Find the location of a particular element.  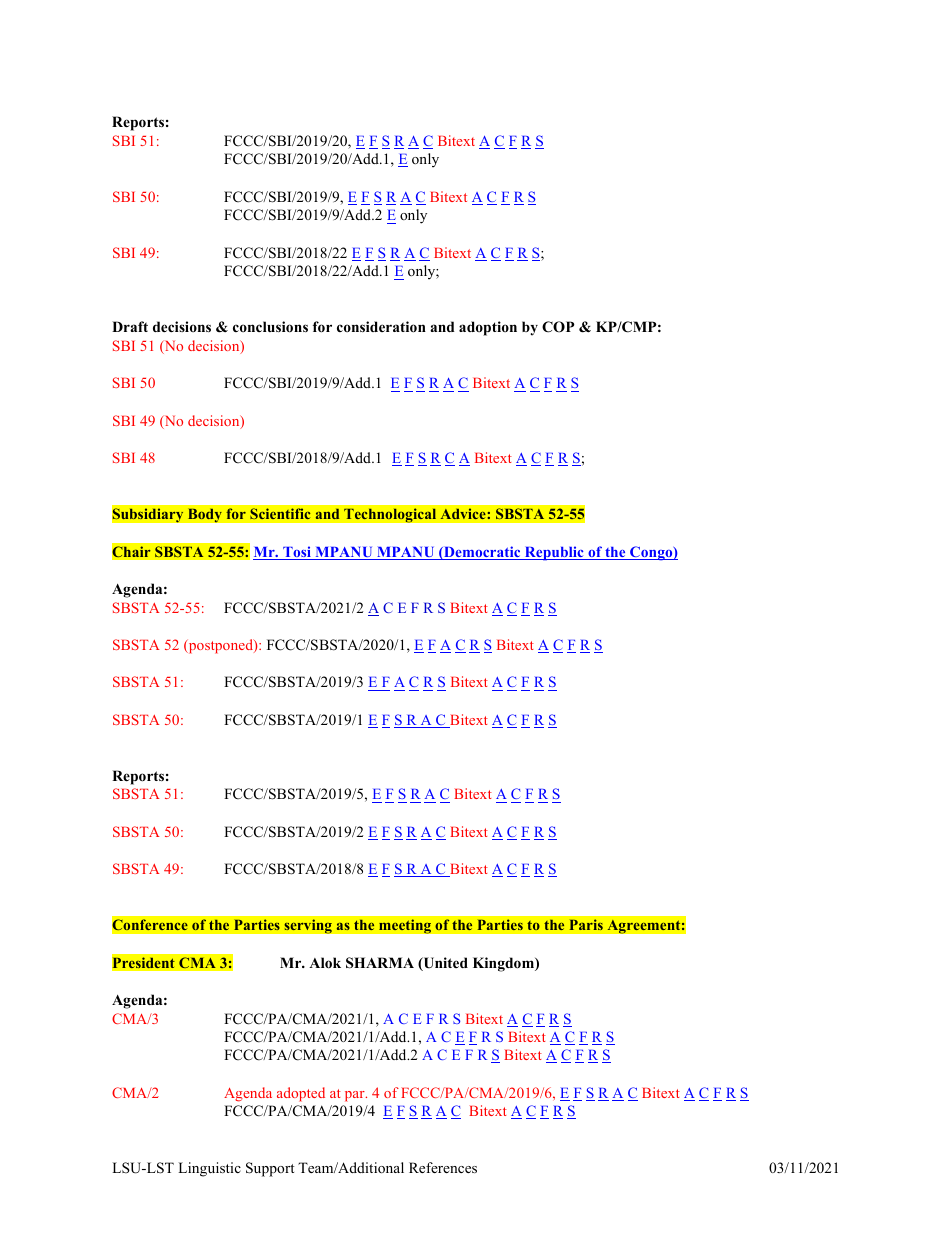

Linguistic is located at coordinates (209, 1169).
